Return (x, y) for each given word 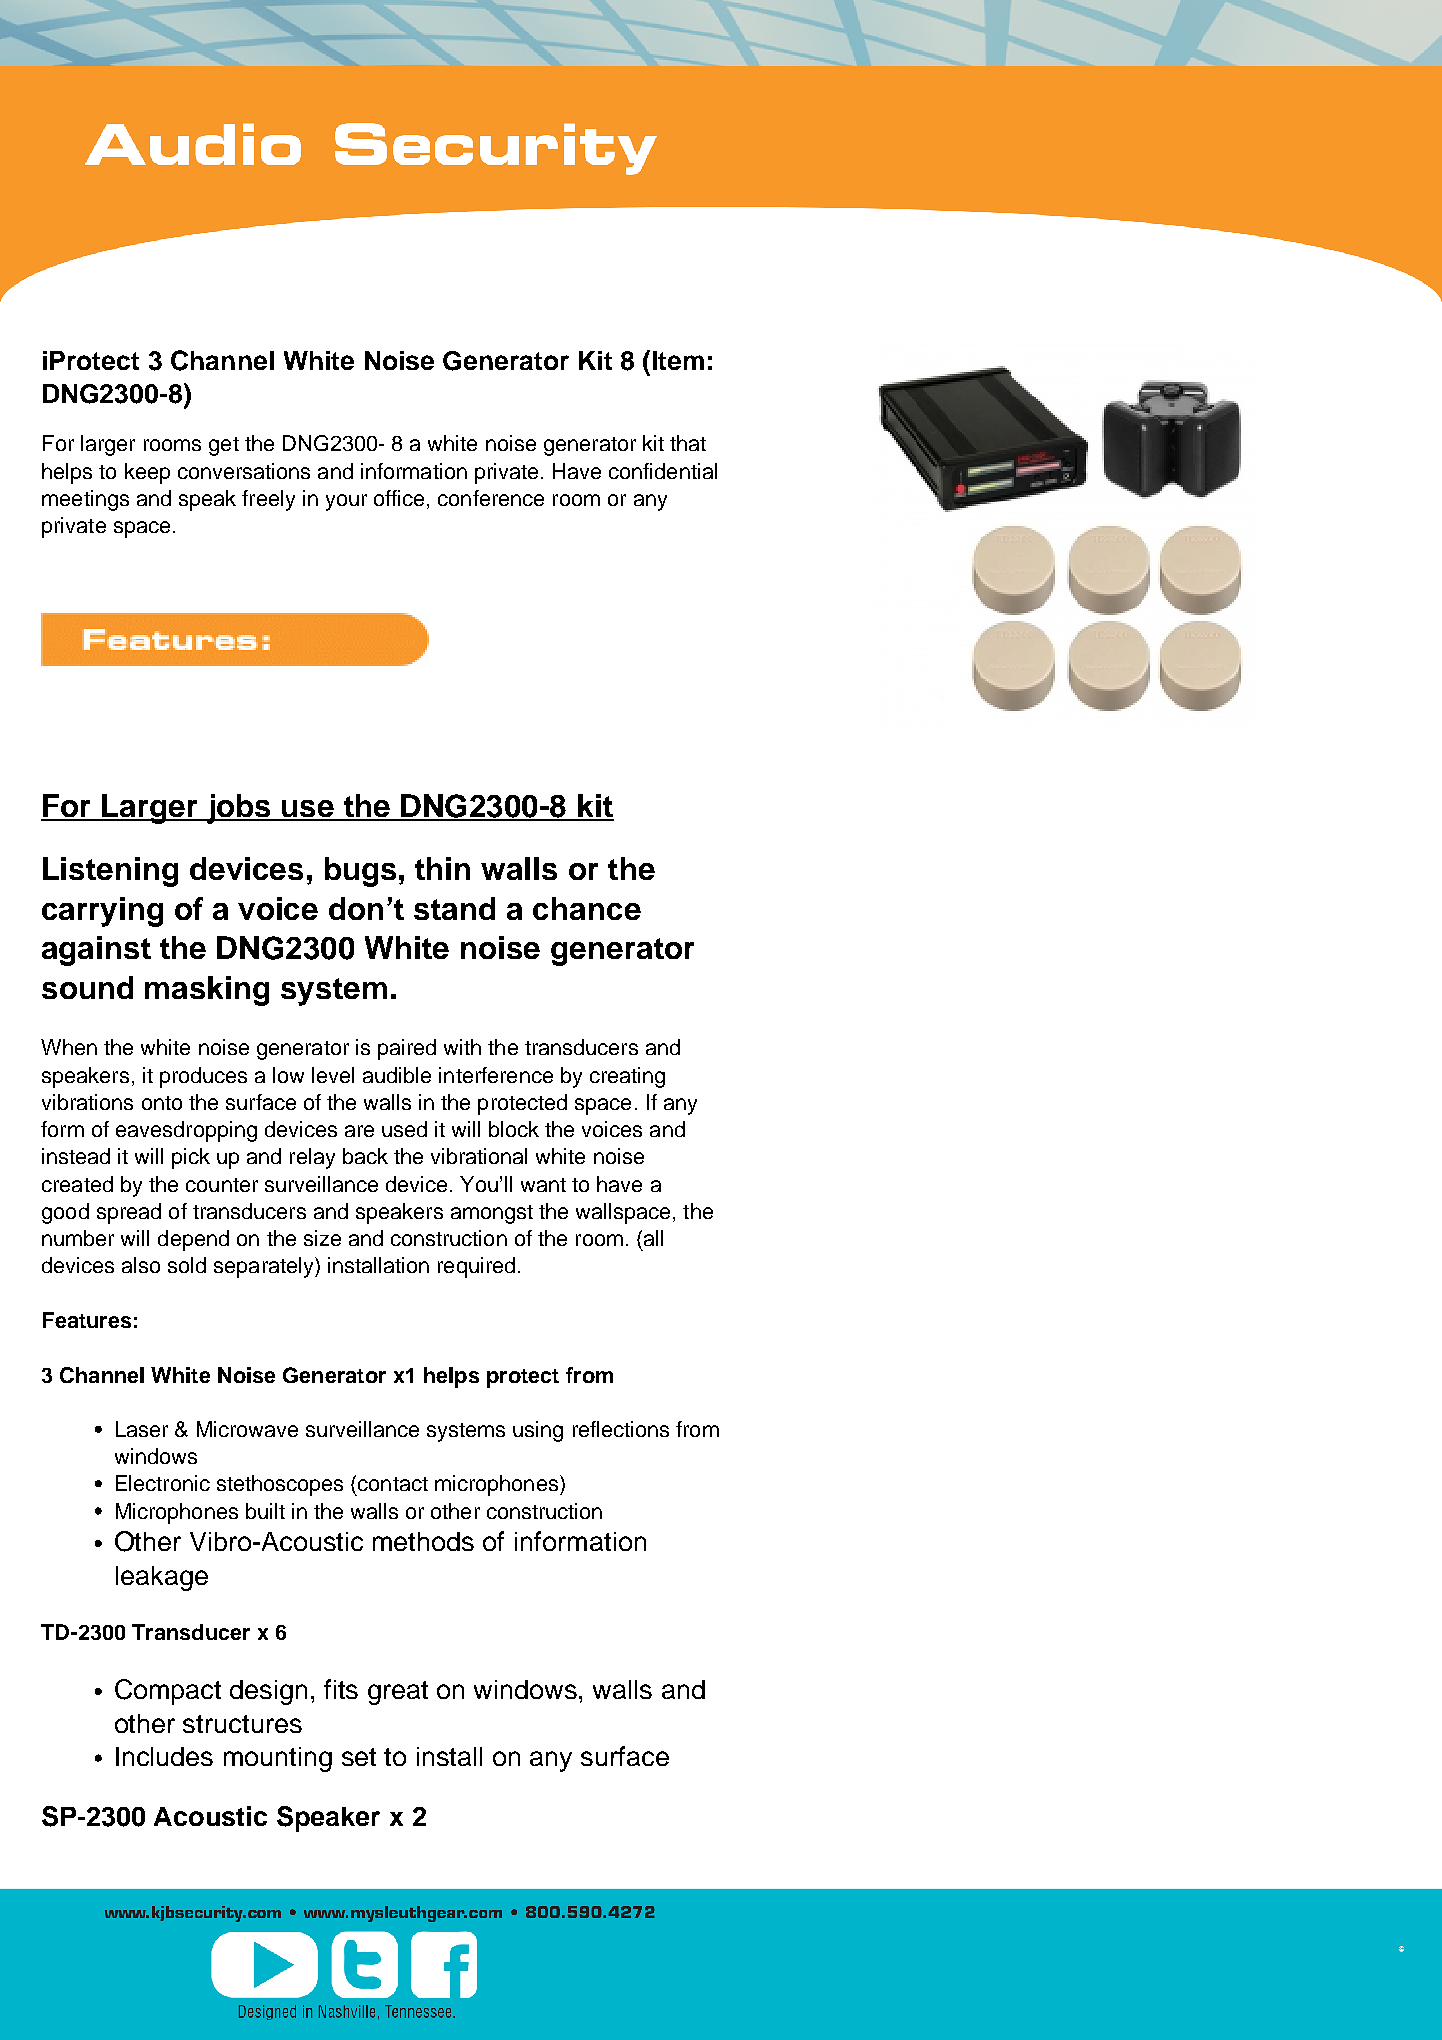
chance (587, 908)
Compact (168, 1692)
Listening (110, 872)
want (543, 1185)
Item (678, 360)
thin (442, 868)
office (399, 498)
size (322, 1238)
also (141, 1265)
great (398, 1693)
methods (423, 1541)
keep (147, 473)
